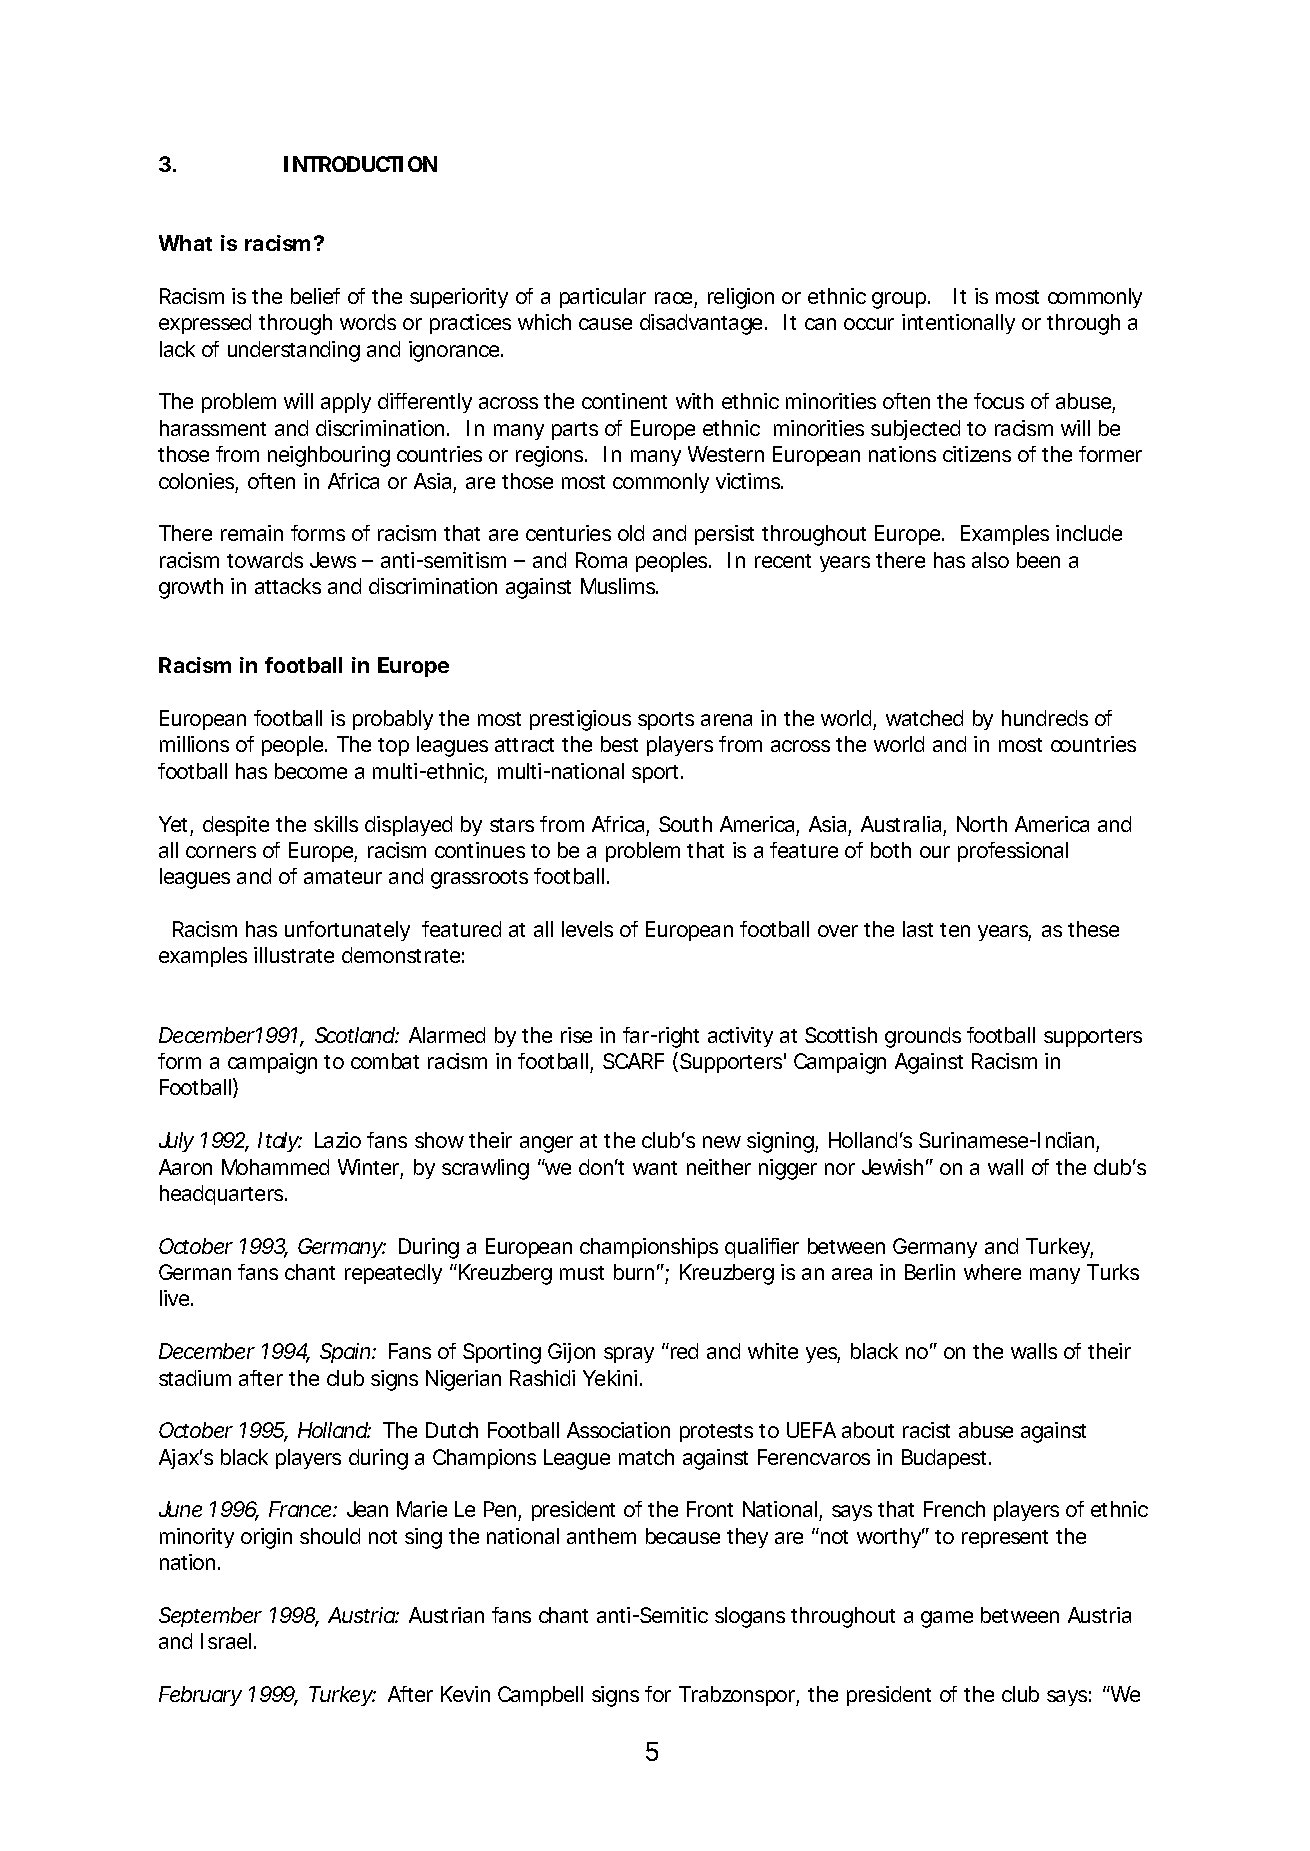 The height and width of the image is (1851, 1310). Describe the element at coordinates (958, 324) in the image. I see `intentionally` at that location.
